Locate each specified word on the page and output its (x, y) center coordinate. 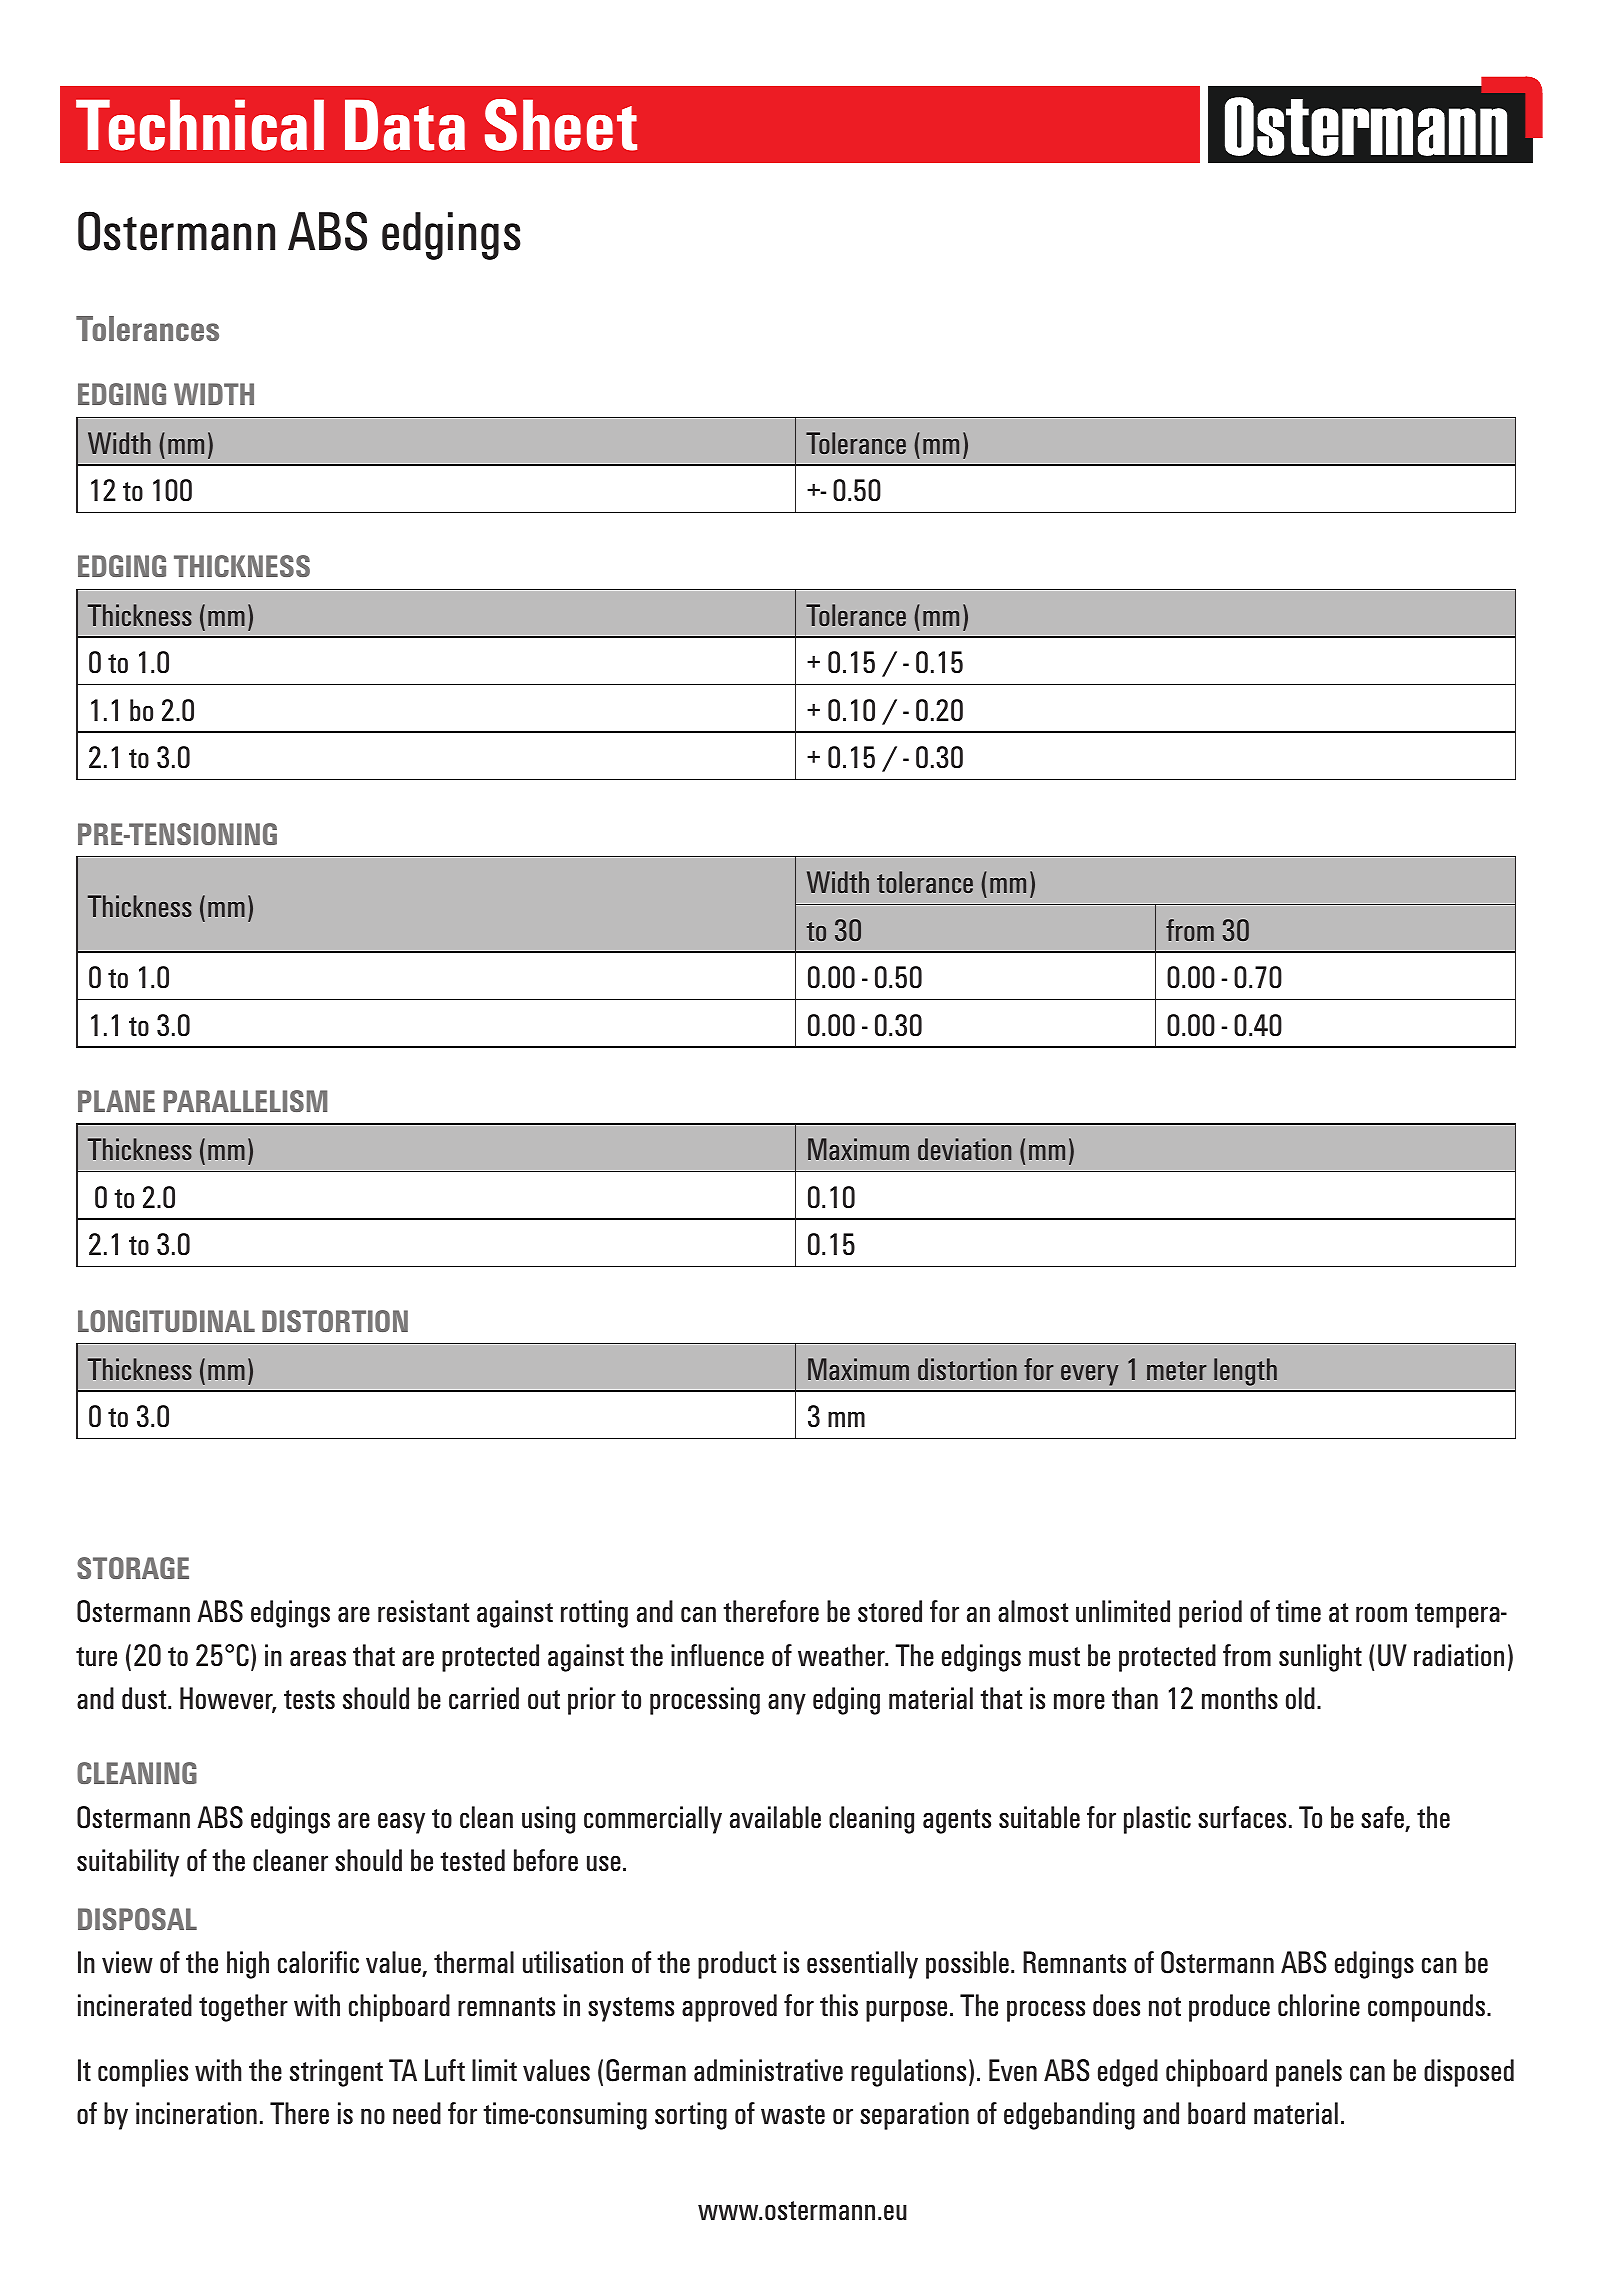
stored (890, 1611)
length (1245, 1372)
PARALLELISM (245, 1101)
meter (1177, 1370)
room (1381, 1614)
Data (405, 125)
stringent (336, 2073)
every (1090, 1375)
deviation (964, 1149)
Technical (200, 125)
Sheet (561, 125)
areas (318, 1658)
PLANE (116, 1101)
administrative (768, 2070)
